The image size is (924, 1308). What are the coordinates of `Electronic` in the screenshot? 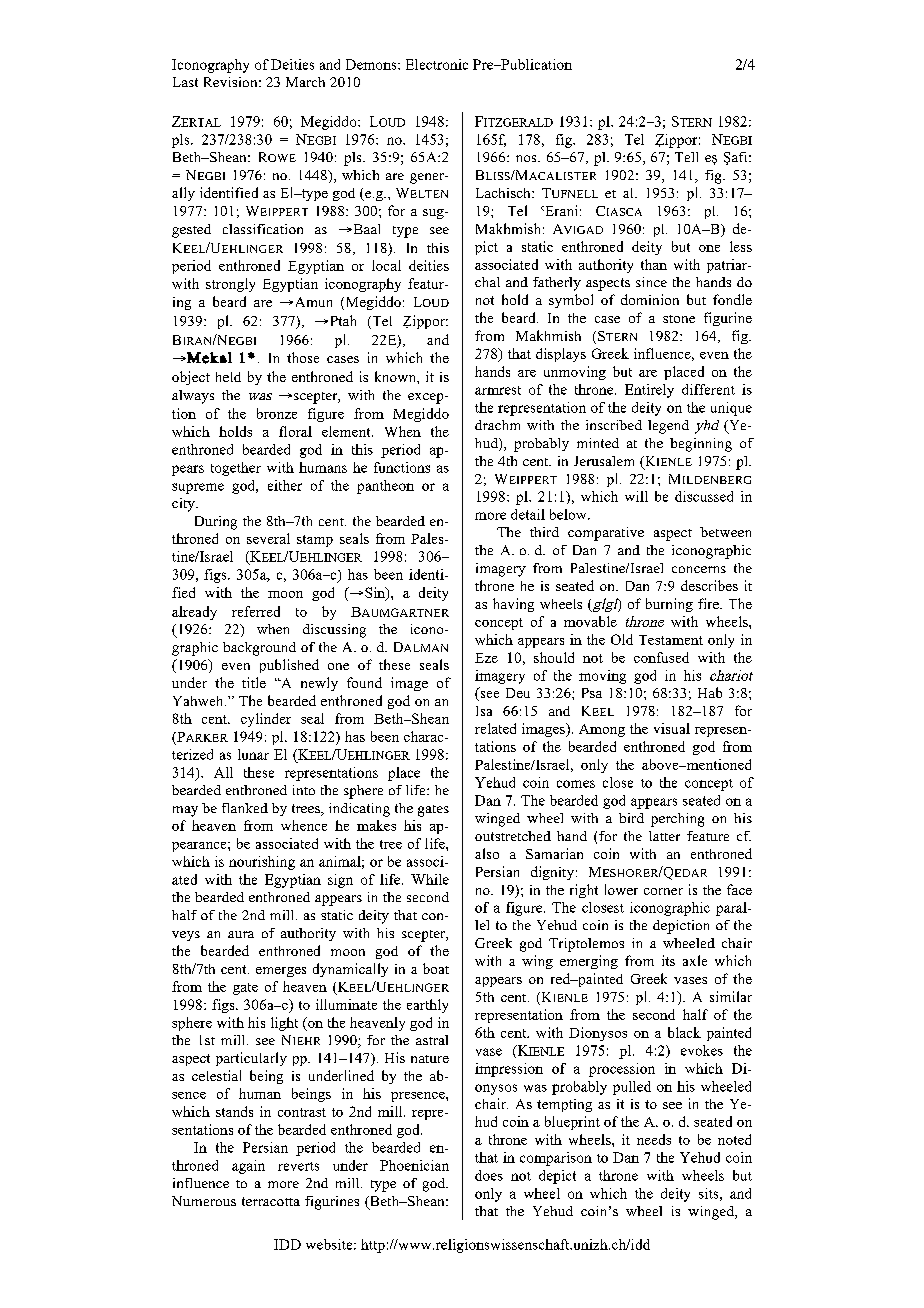 It's located at (437, 64).
